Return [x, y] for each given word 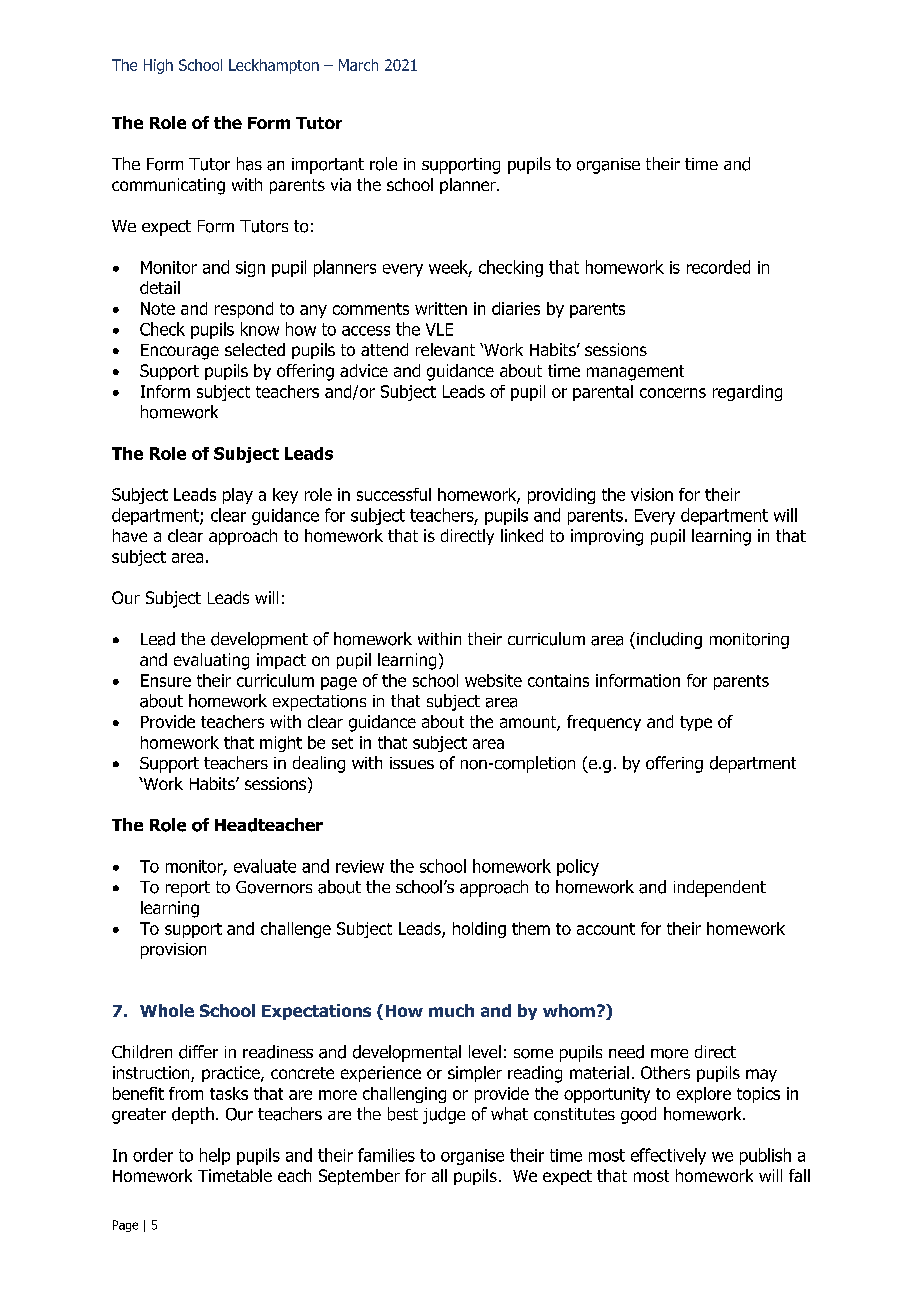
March [358, 65]
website [493, 680]
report [188, 889]
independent [720, 888]
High [158, 66]
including [669, 640]
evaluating [211, 661]
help [215, 1156]
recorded [718, 267]
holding [479, 930]
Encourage [180, 352]
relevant [445, 349]
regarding [747, 393]
